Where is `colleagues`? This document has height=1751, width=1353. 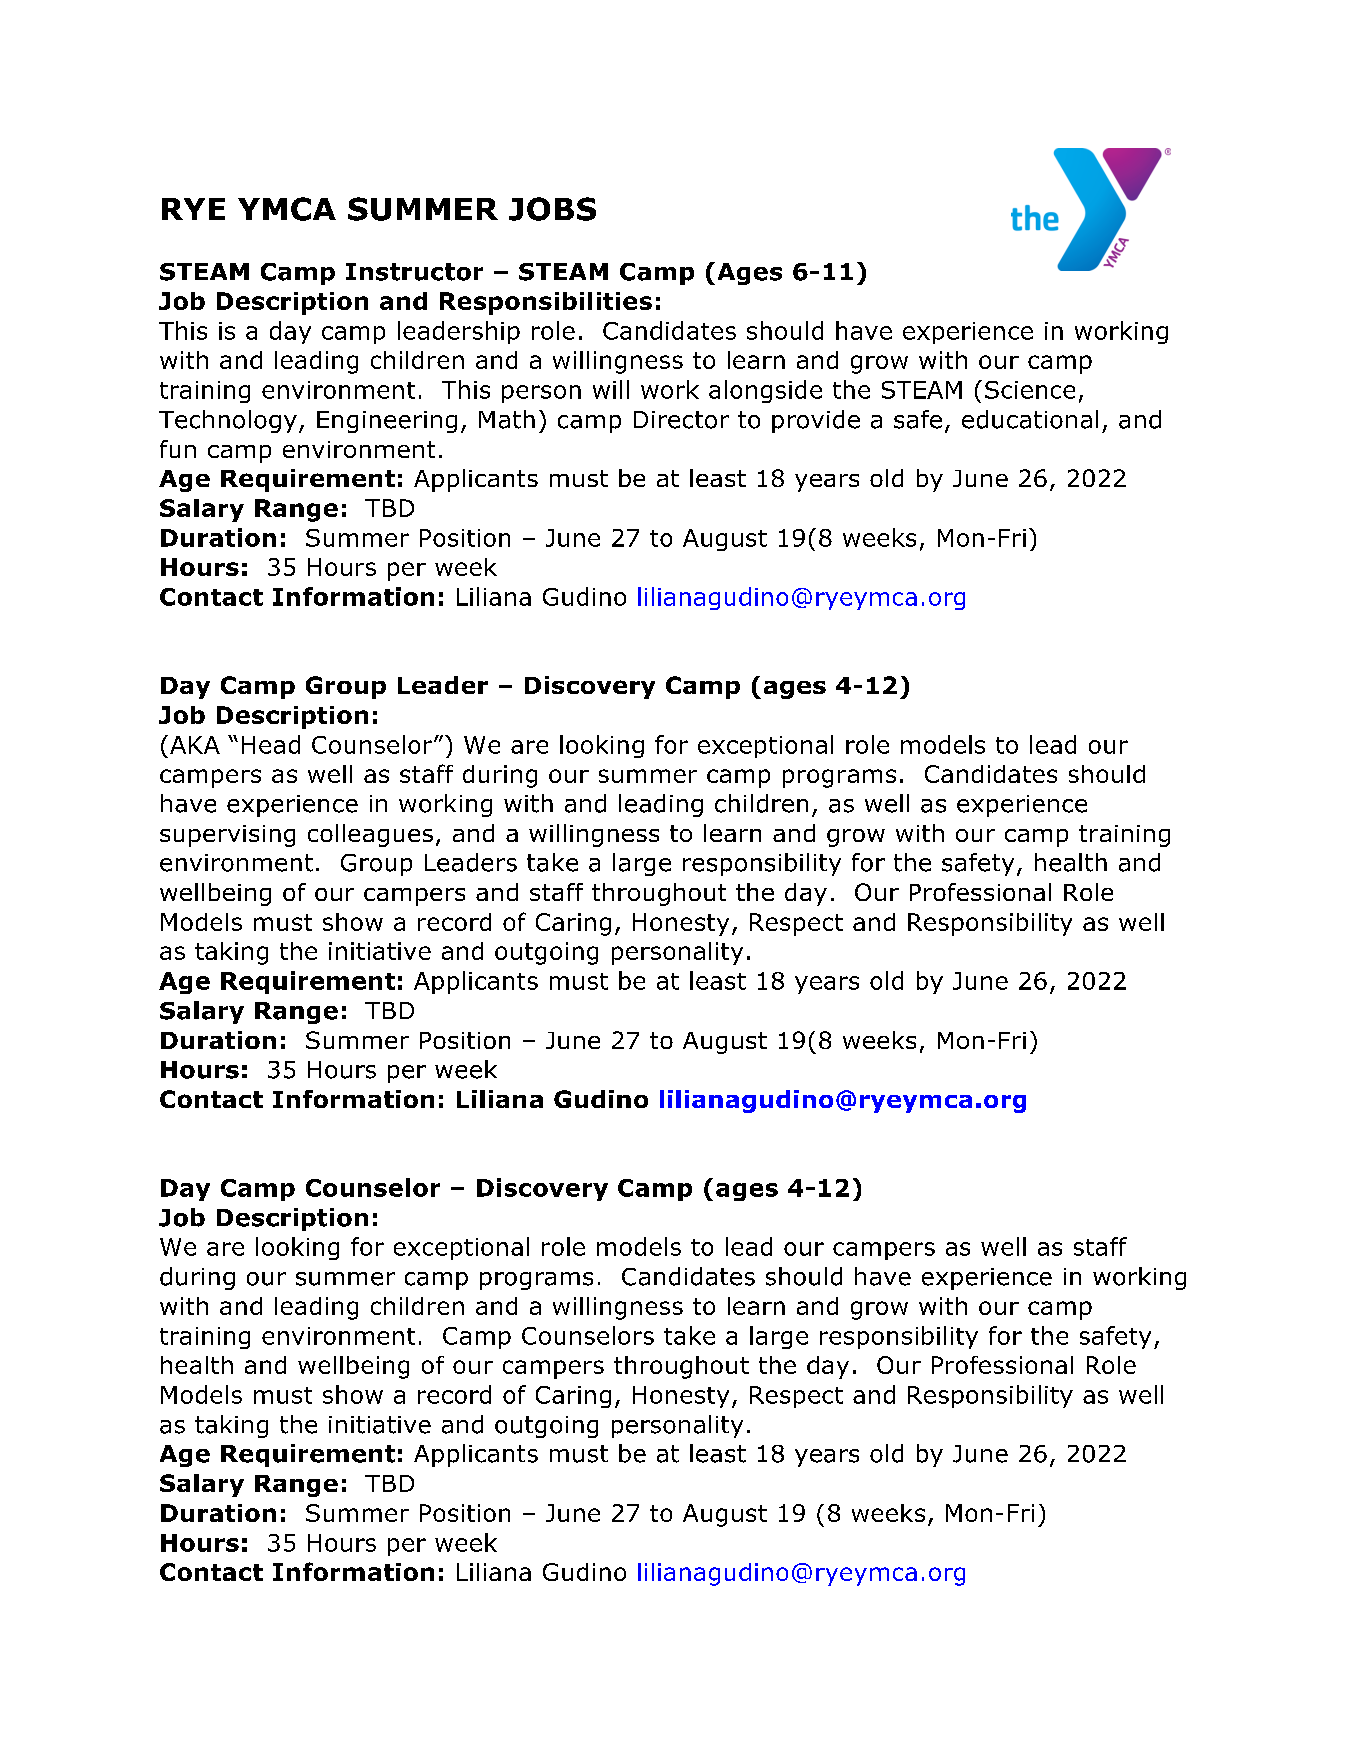 colleagues is located at coordinates (370, 835).
